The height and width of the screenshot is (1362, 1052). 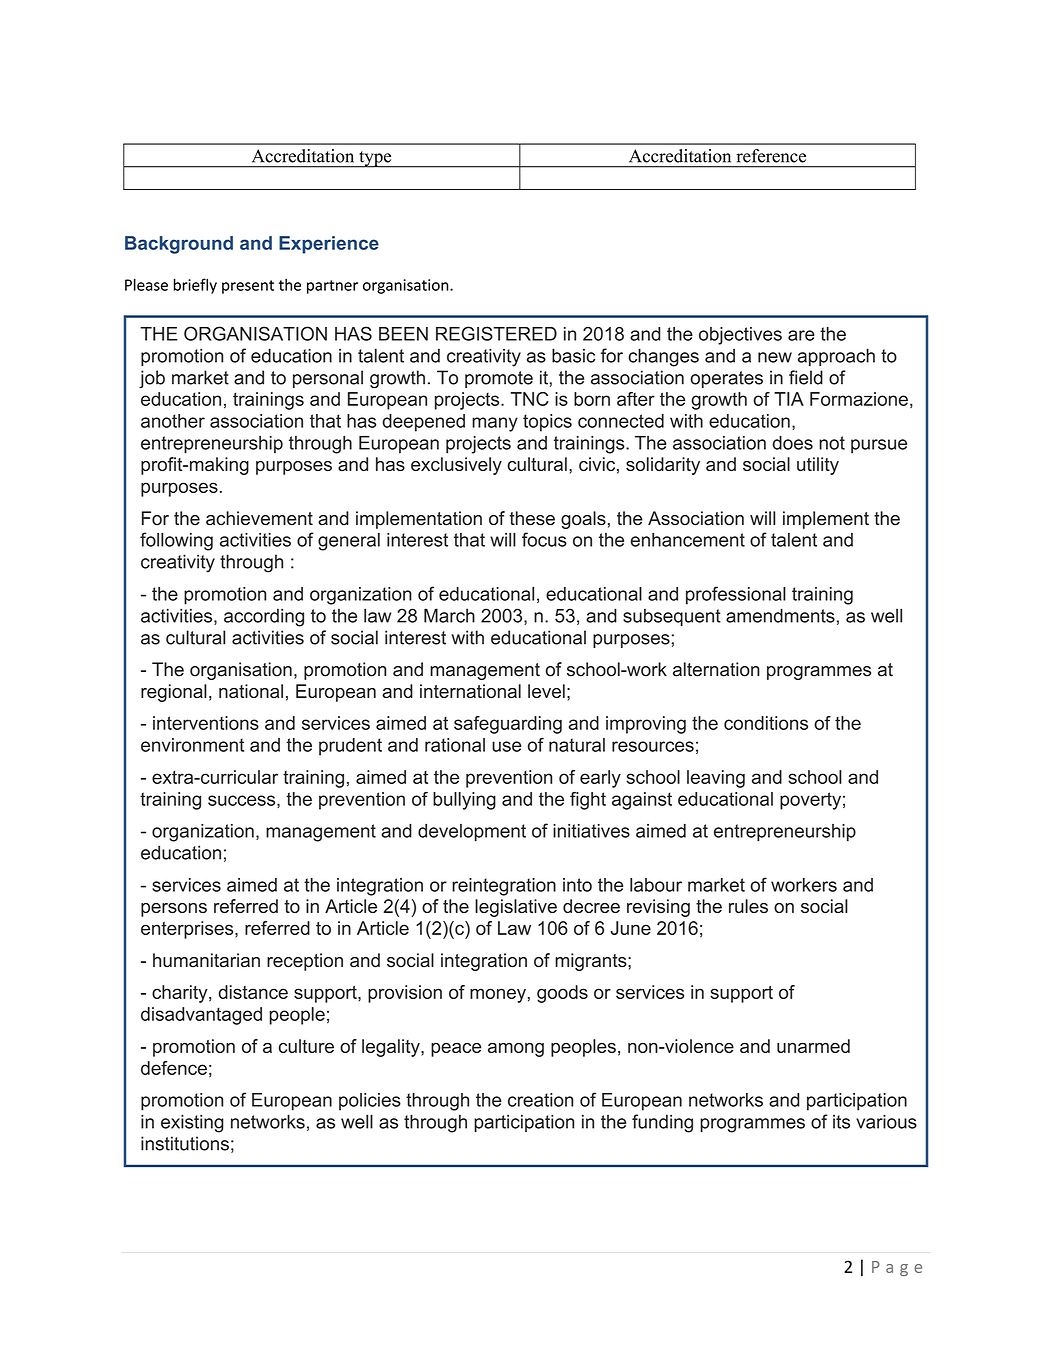 I want to click on another, so click(x=173, y=421).
